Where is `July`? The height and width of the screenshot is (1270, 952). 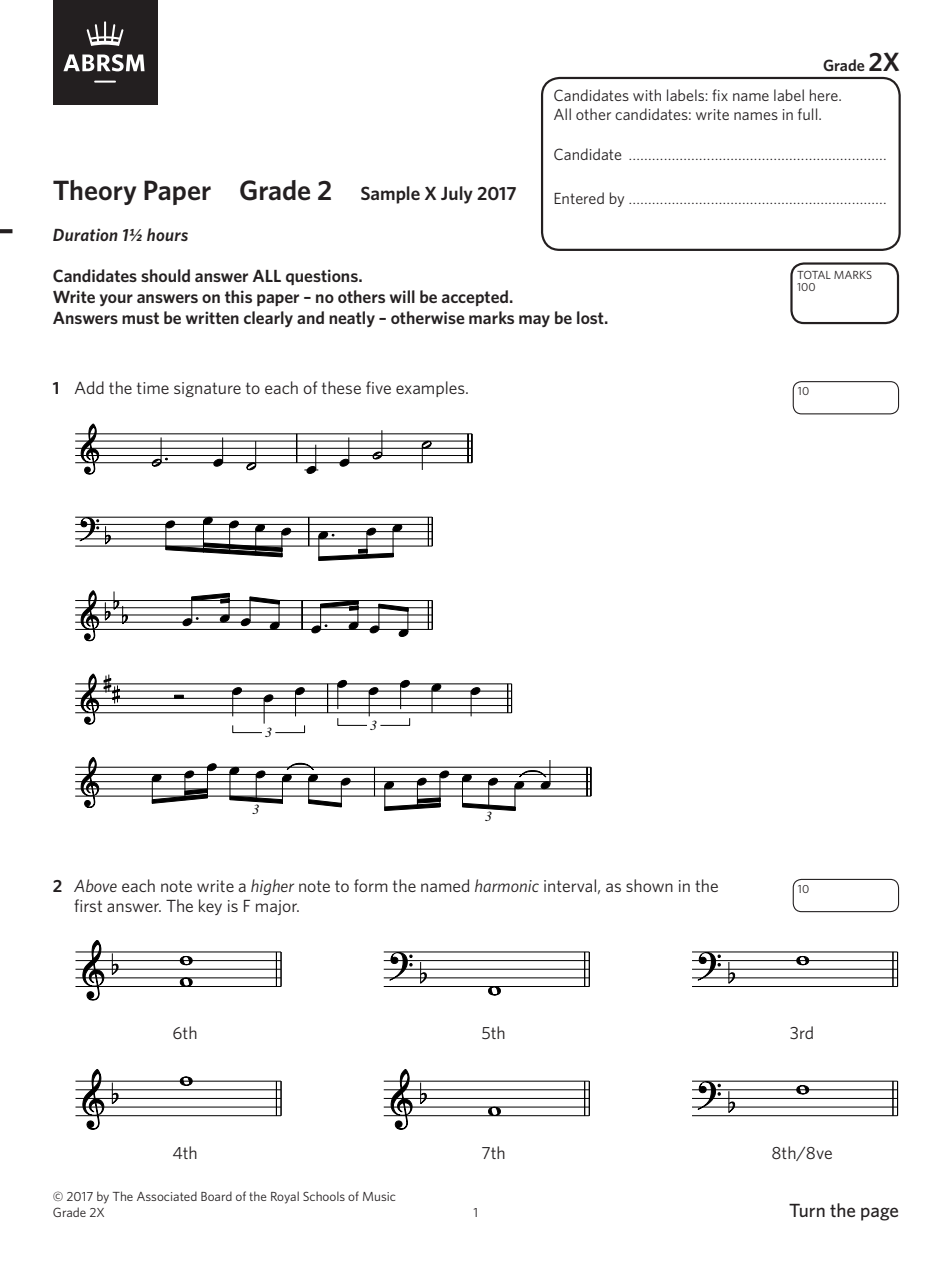 July is located at coordinates (457, 195).
